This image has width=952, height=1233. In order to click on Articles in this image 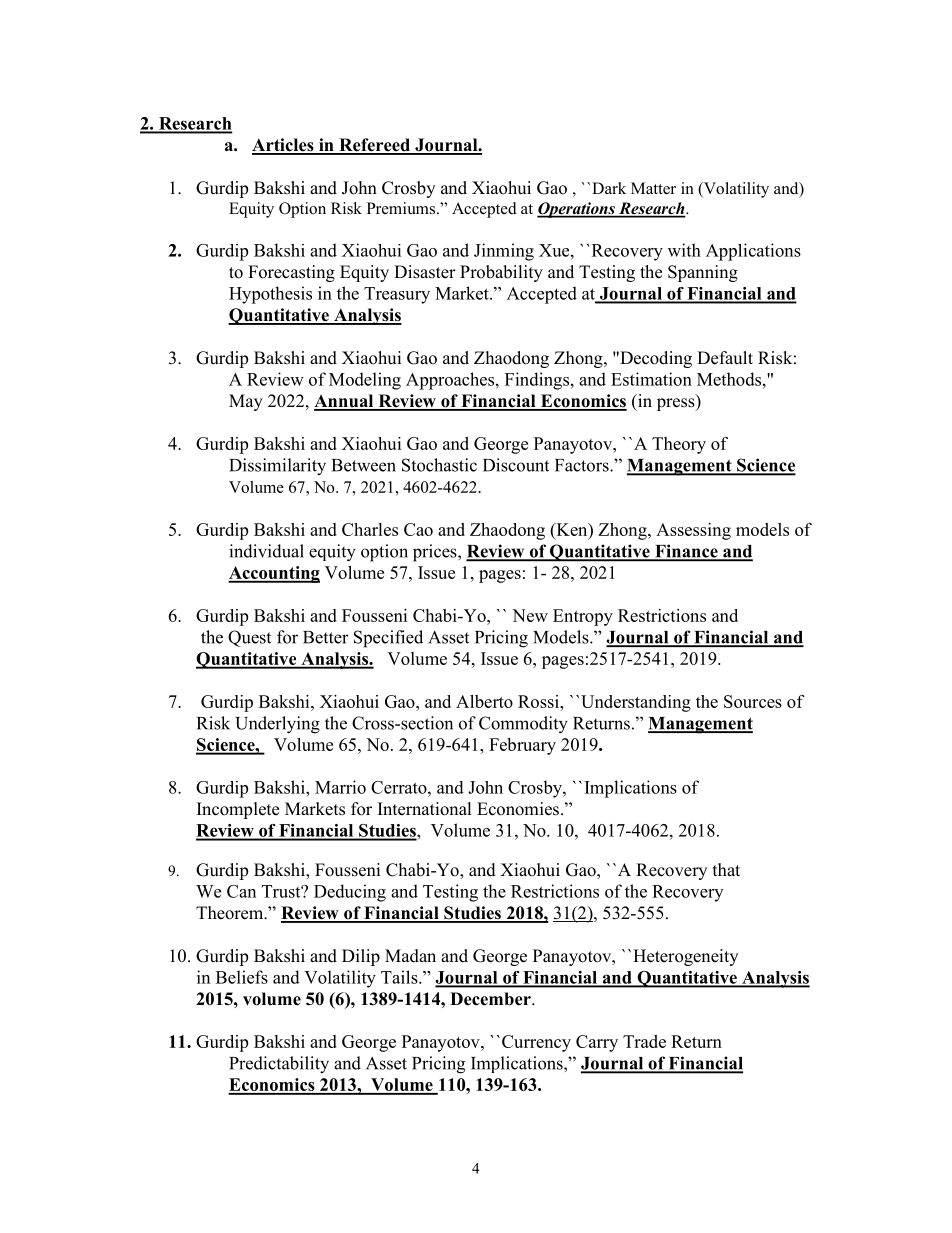, I will do `click(284, 146)`.
